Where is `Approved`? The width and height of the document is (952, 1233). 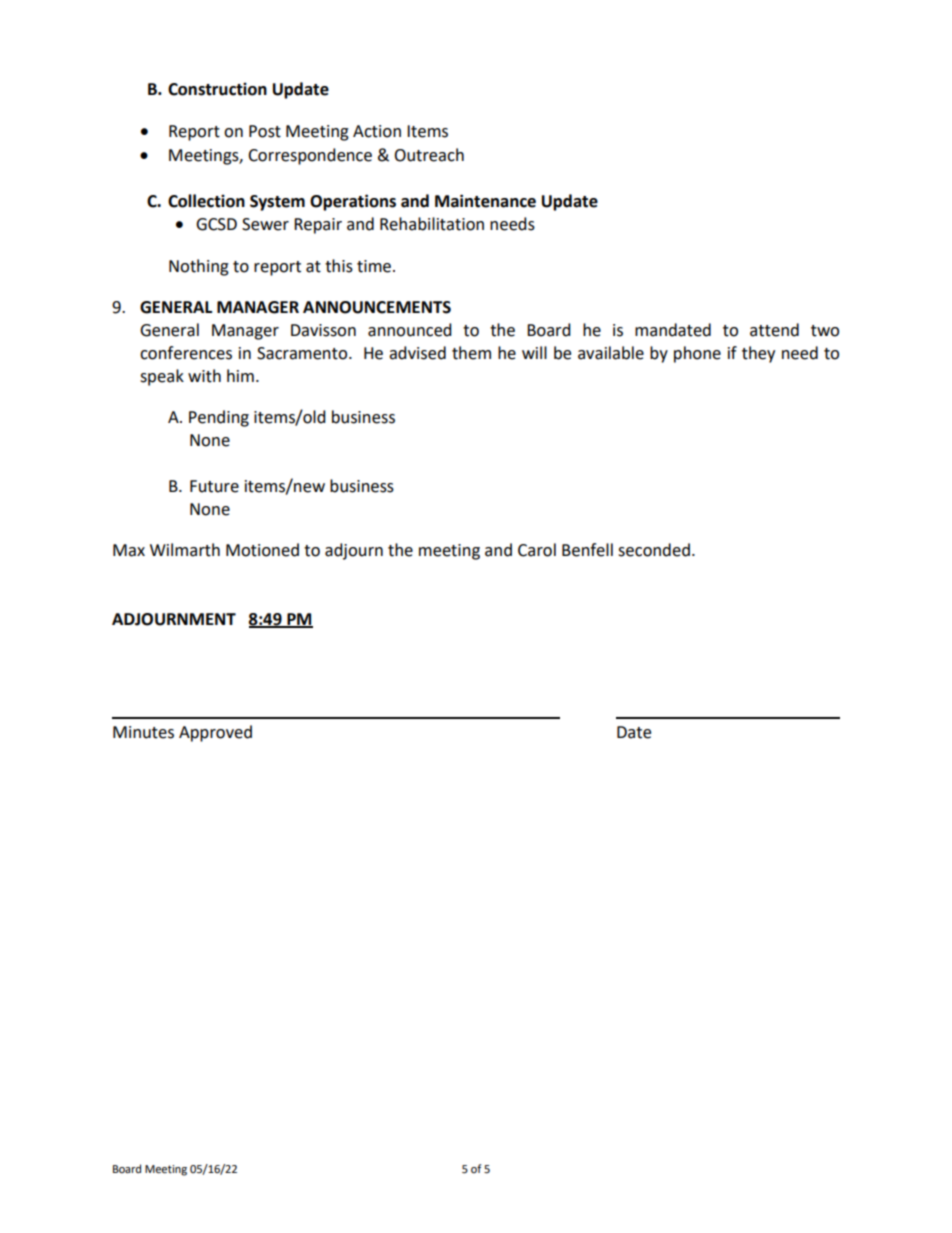 Approved is located at coordinates (215, 733).
